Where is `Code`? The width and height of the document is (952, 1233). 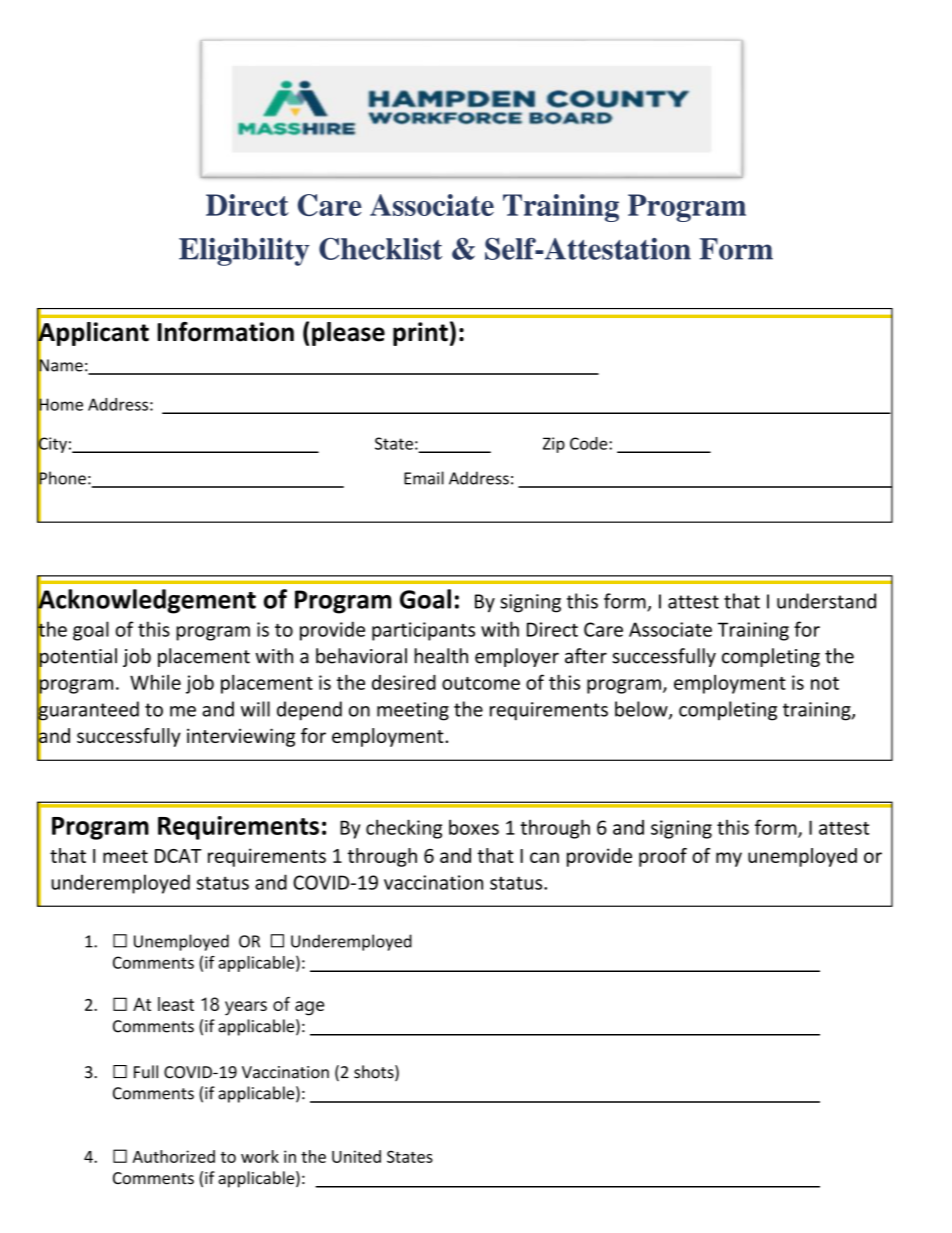 Code is located at coordinates (590, 443).
